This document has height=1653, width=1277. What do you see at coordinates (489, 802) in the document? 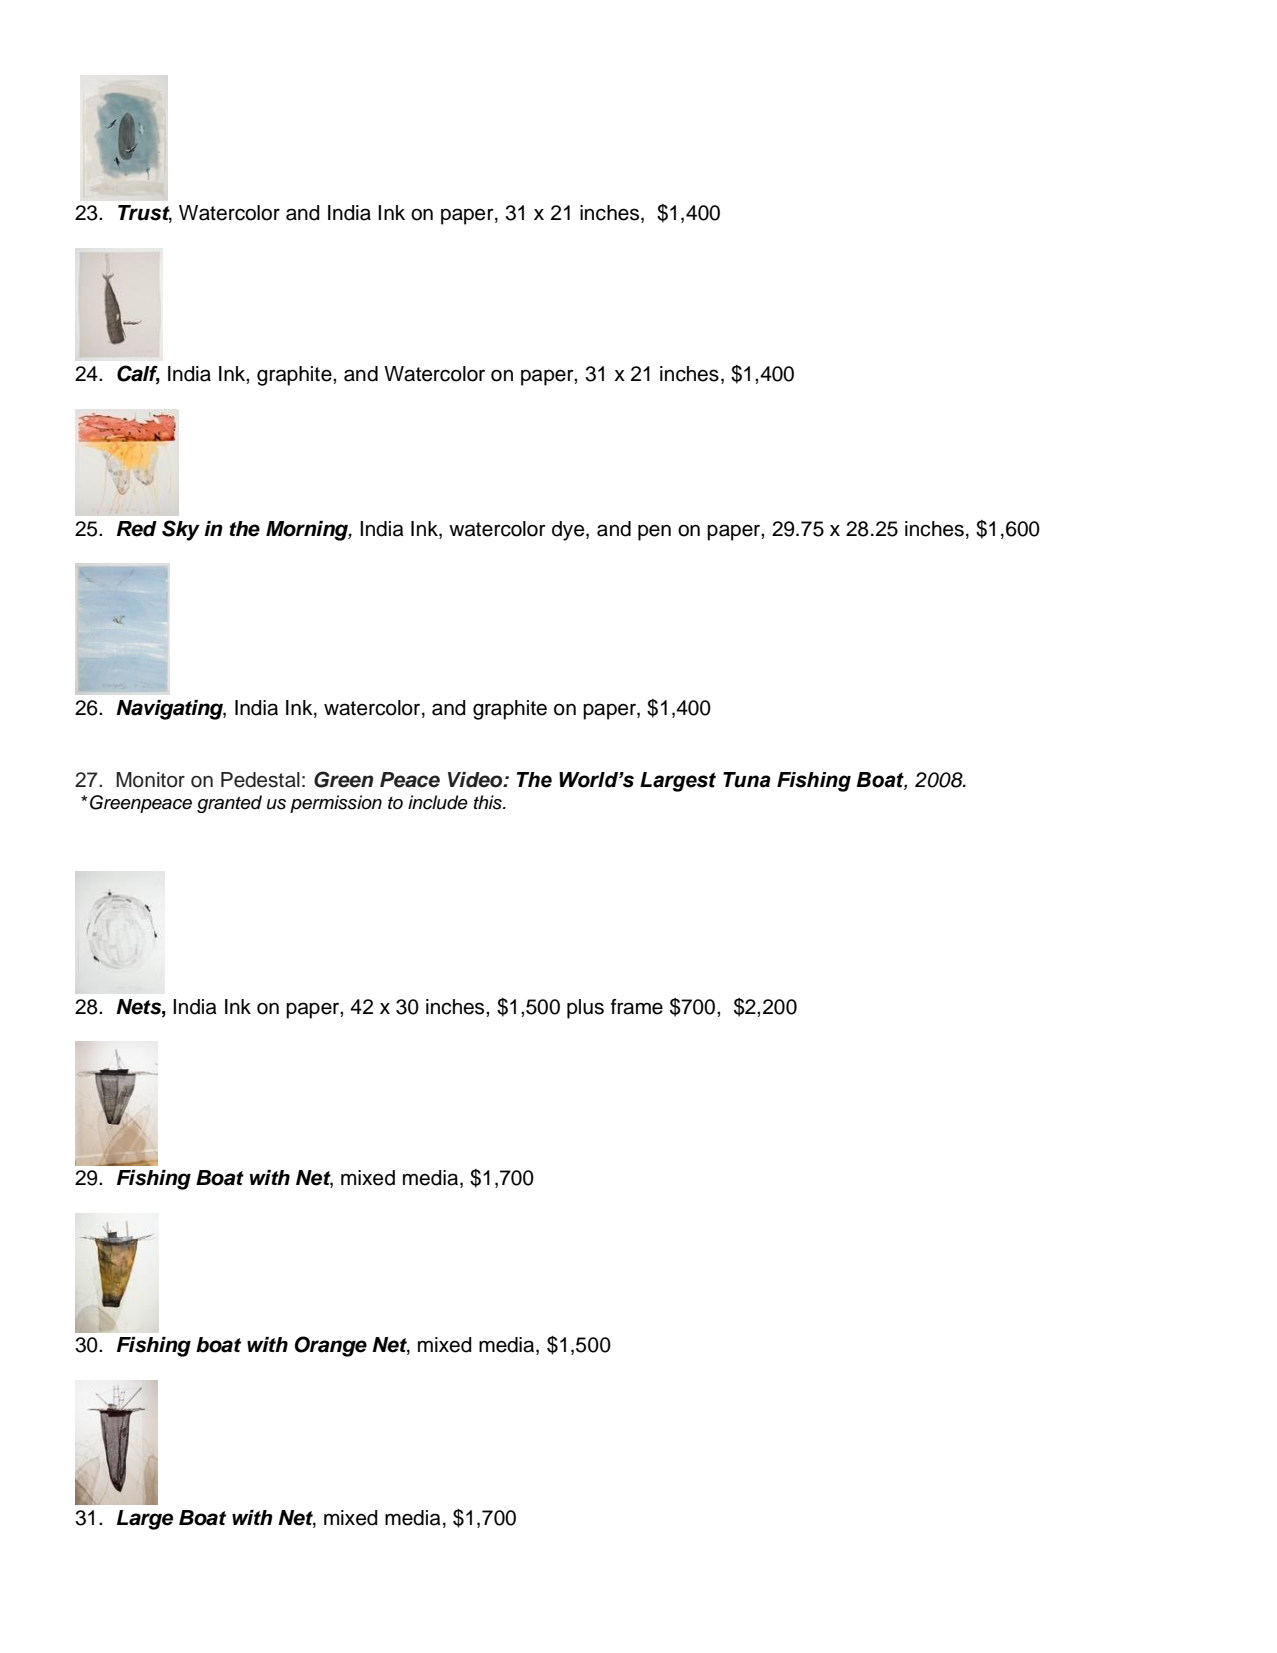
I see `this` at bounding box center [489, 802].
